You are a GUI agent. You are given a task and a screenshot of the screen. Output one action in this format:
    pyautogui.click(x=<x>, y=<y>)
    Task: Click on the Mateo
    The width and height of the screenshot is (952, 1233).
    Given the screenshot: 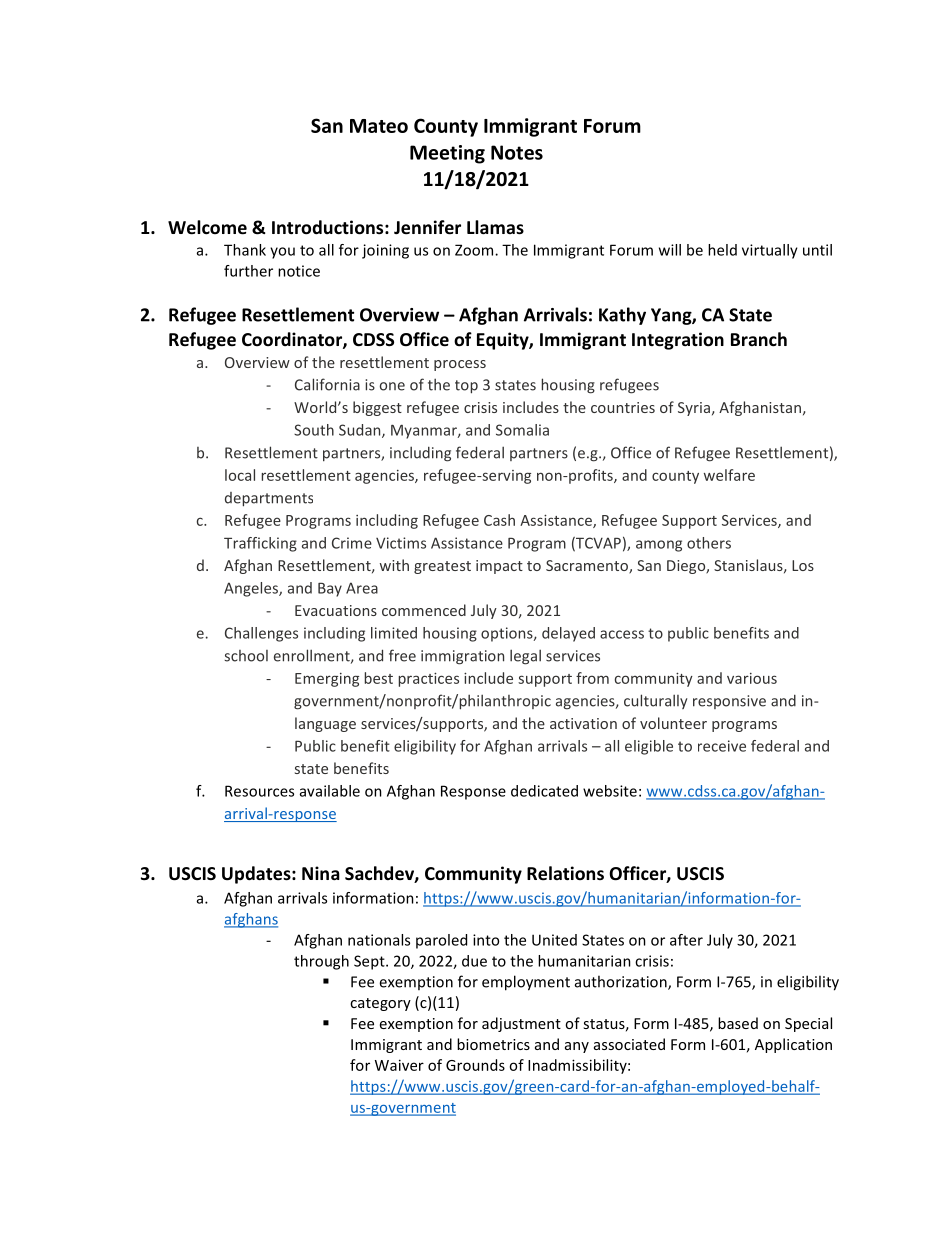 What is the action you would take?
    pyautogui.click(x=379, y=126)
